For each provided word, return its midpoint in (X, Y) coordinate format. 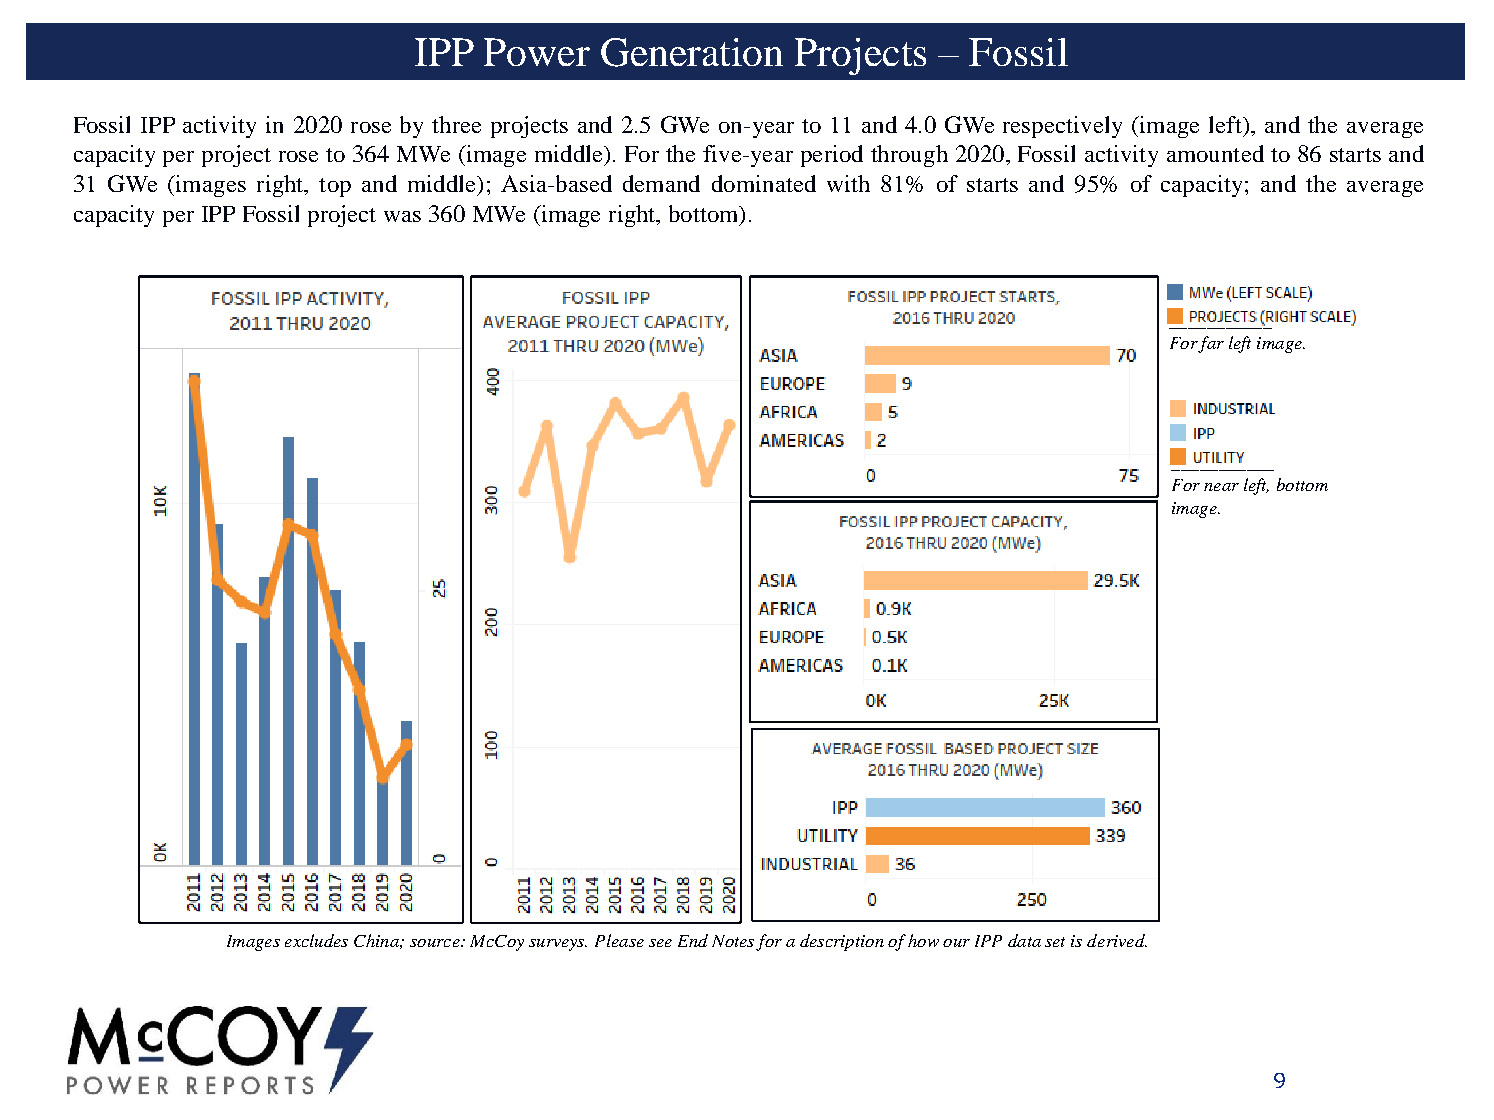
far (1211, 344)
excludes (316, 940)
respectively (1062, 127)
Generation (692, 52)
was (402, 216)
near (1221, 487)
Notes (733, 941)
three (456, 124)
